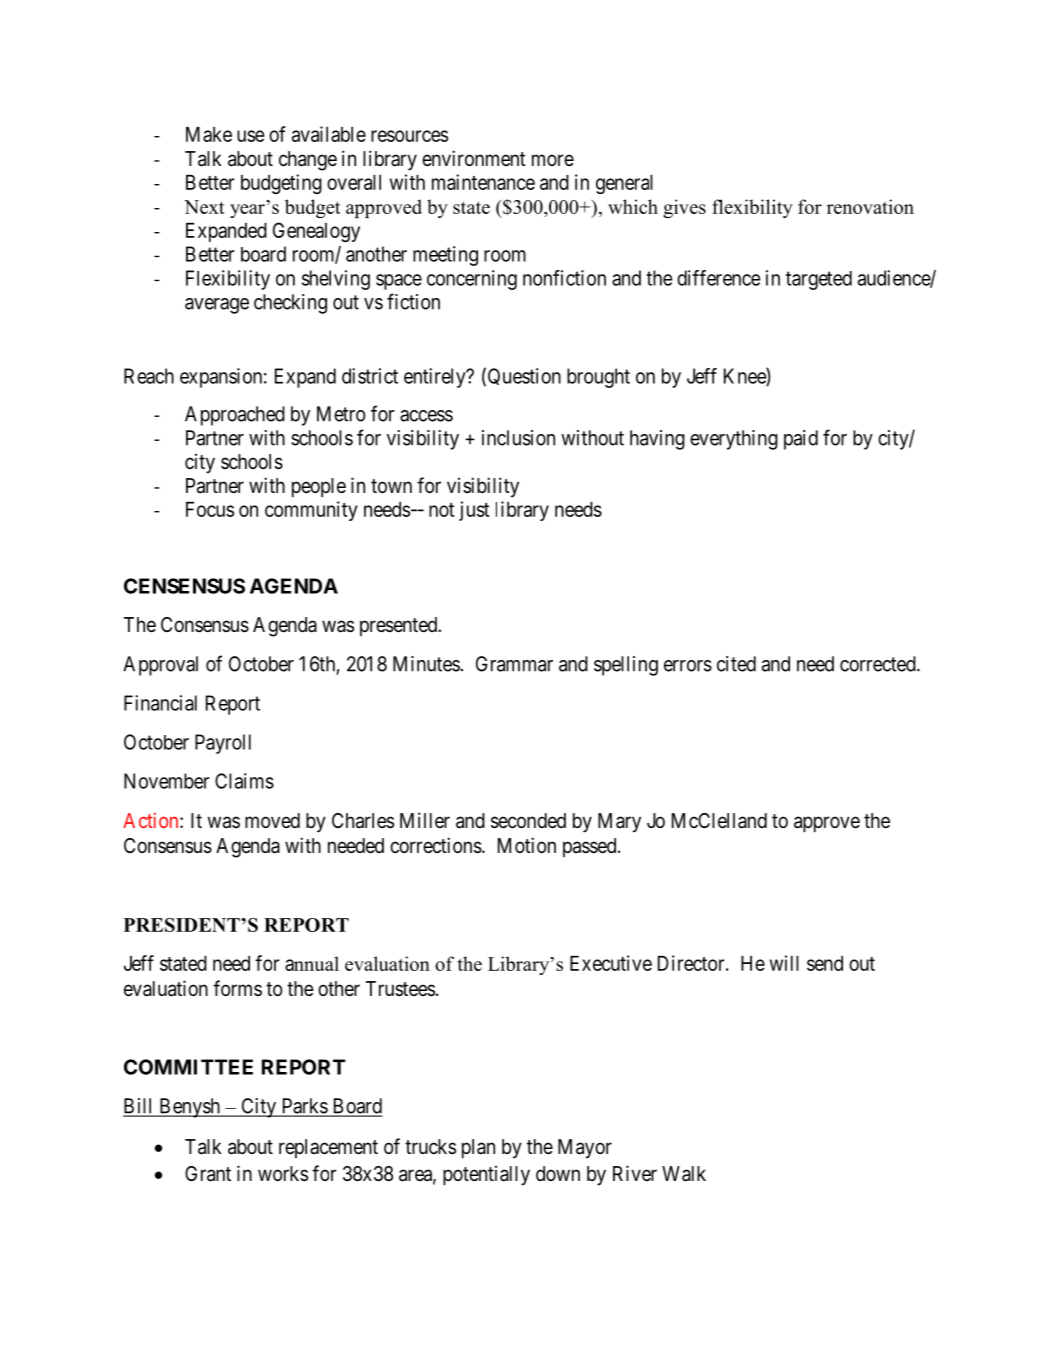 The image size is (1046, 1353). What do you see at coordinates (598, 378) in the image?
I see `brought` at bounding box center [598, 378].
